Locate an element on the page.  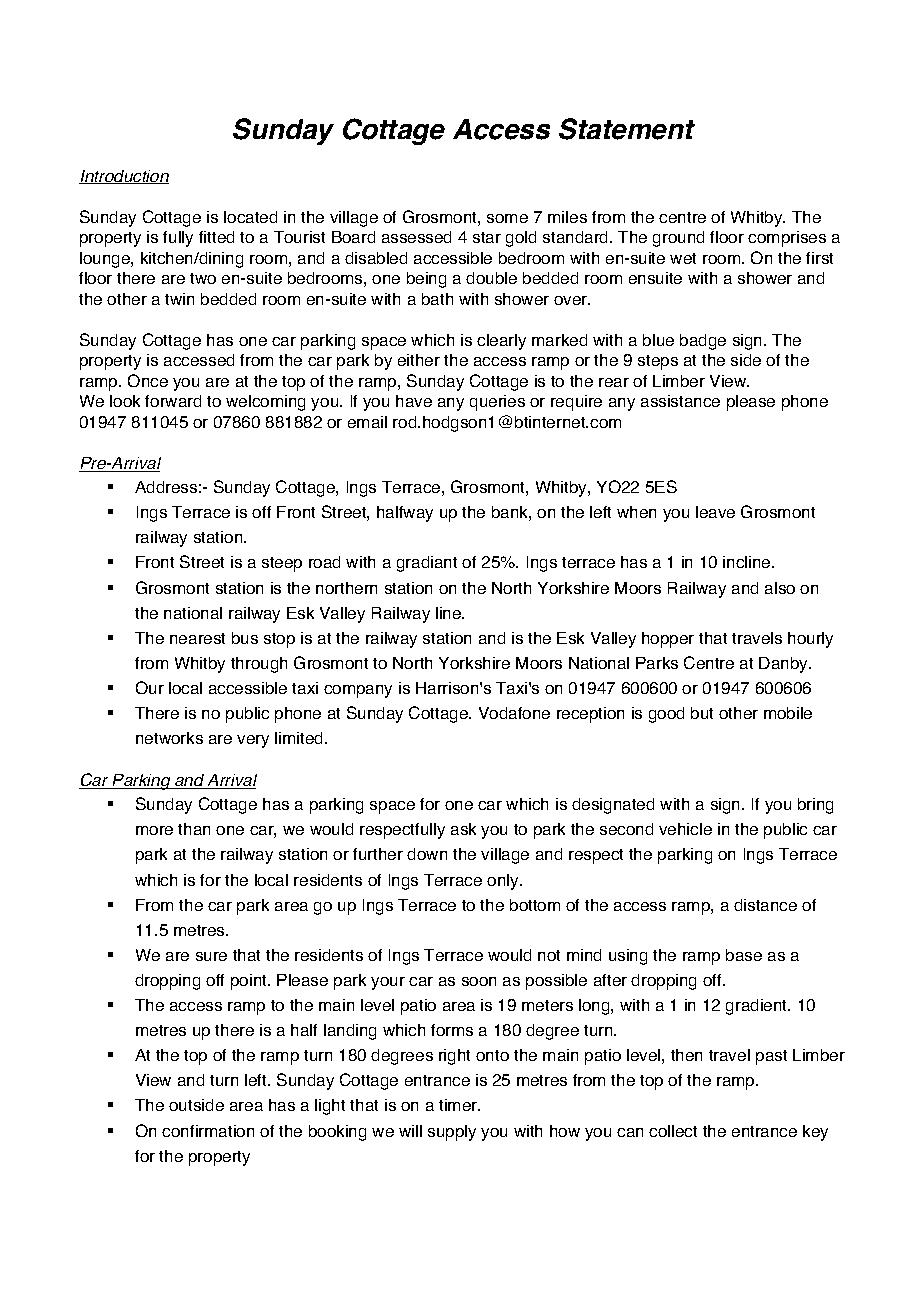
Statement is located at coordinates (627, 129).
